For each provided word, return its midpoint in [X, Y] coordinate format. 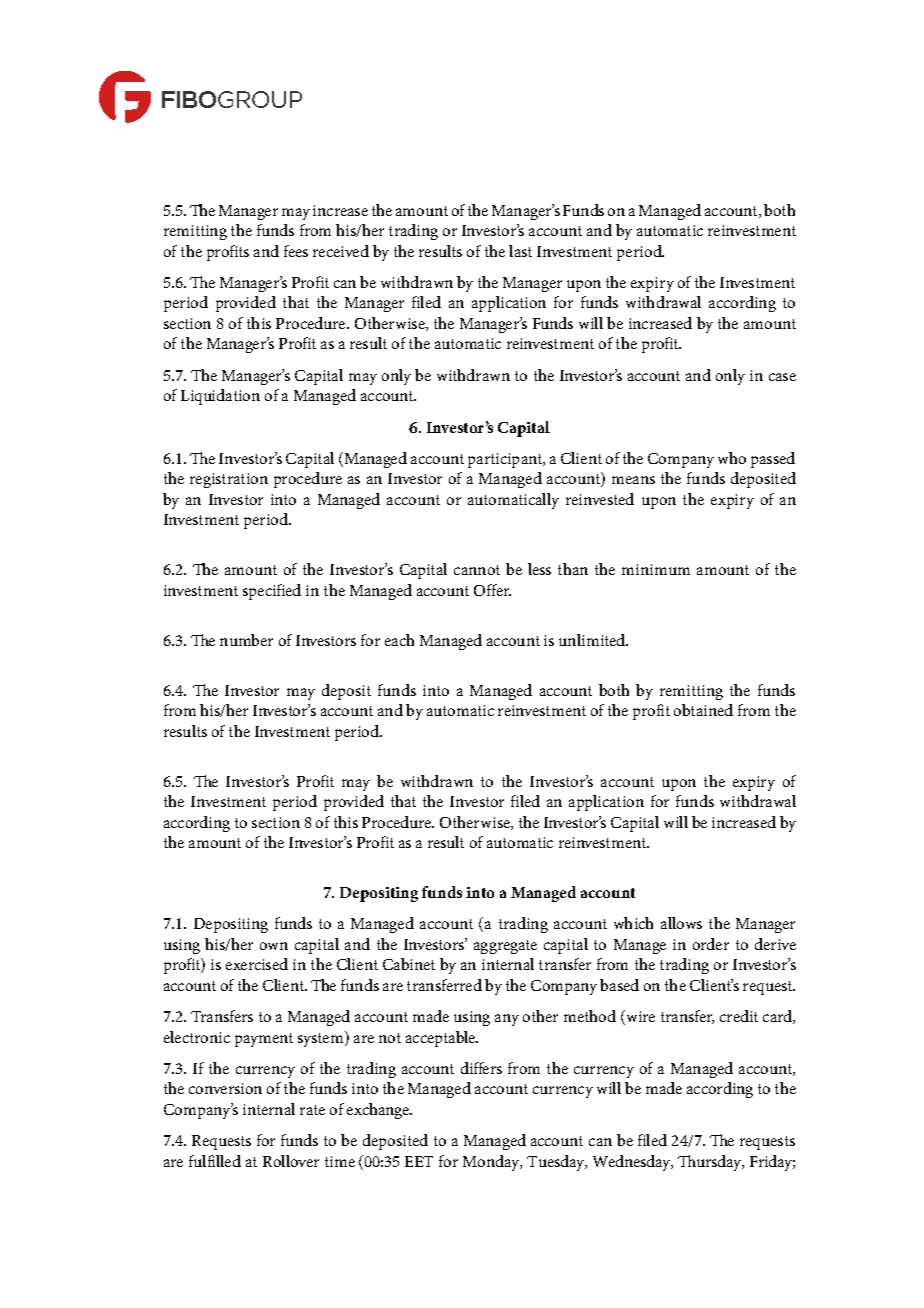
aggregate [505, 947]
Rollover [291, 1161]
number [246, 640]
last [520, 251]
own [274, 946]
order [711, 944]
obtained [703, 710]
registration [229, 480]
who [732, 458]
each [399, 640]
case [782, 377]
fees [296, 251]
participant [506, 460]
